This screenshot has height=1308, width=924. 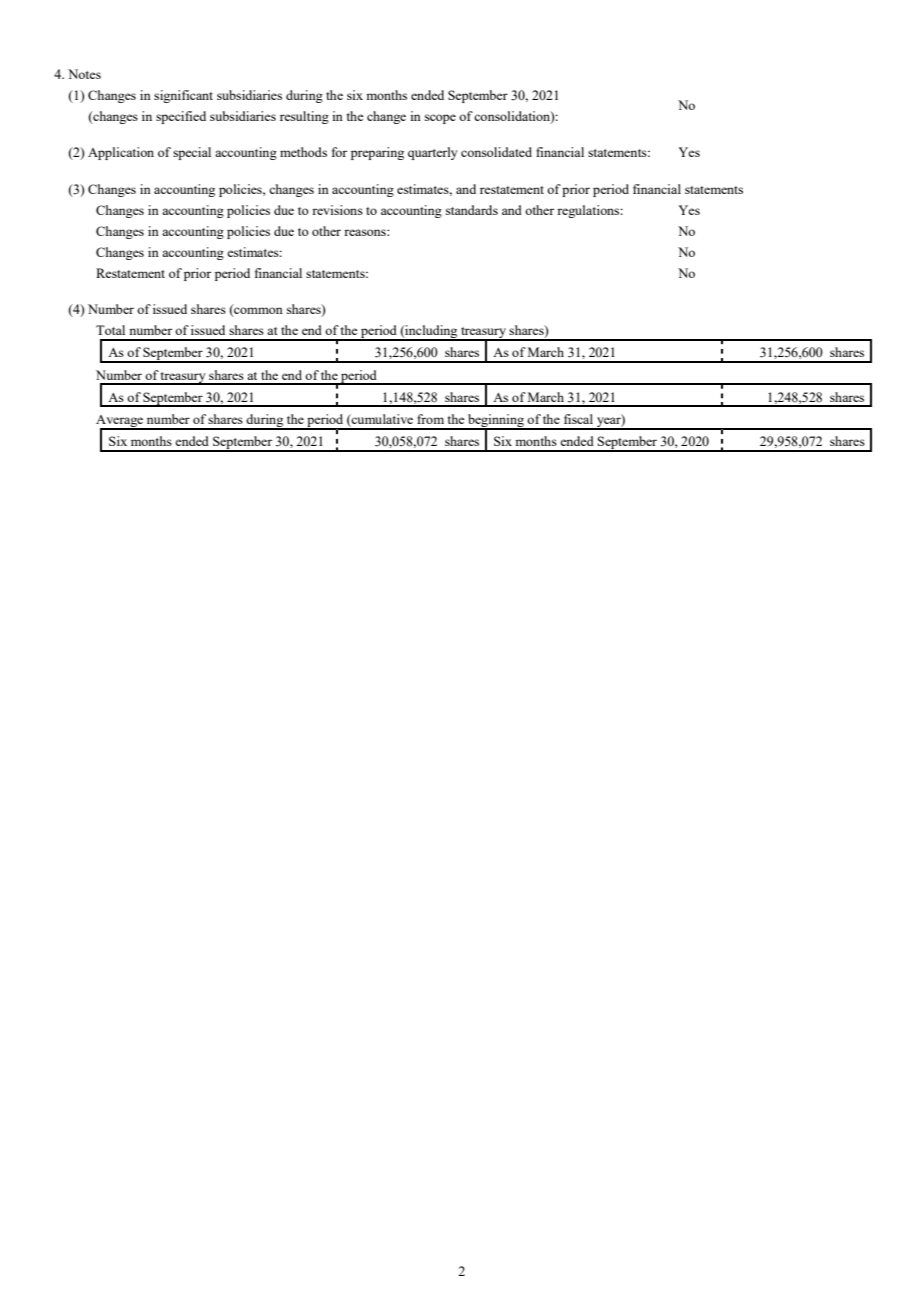 I want to click on consolidation, so click(x=513, y=117).
